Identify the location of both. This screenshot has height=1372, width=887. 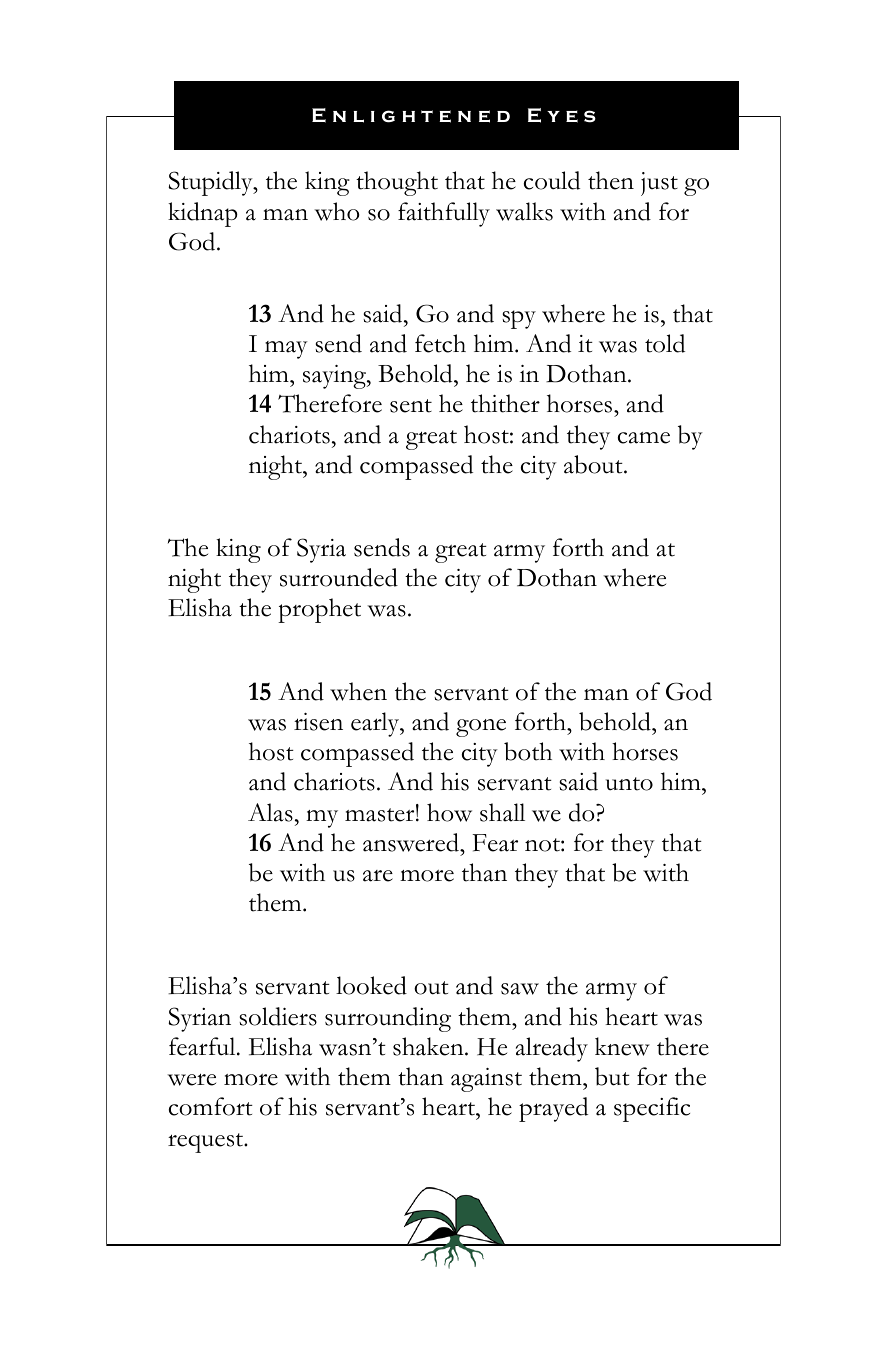
(528, 751).
